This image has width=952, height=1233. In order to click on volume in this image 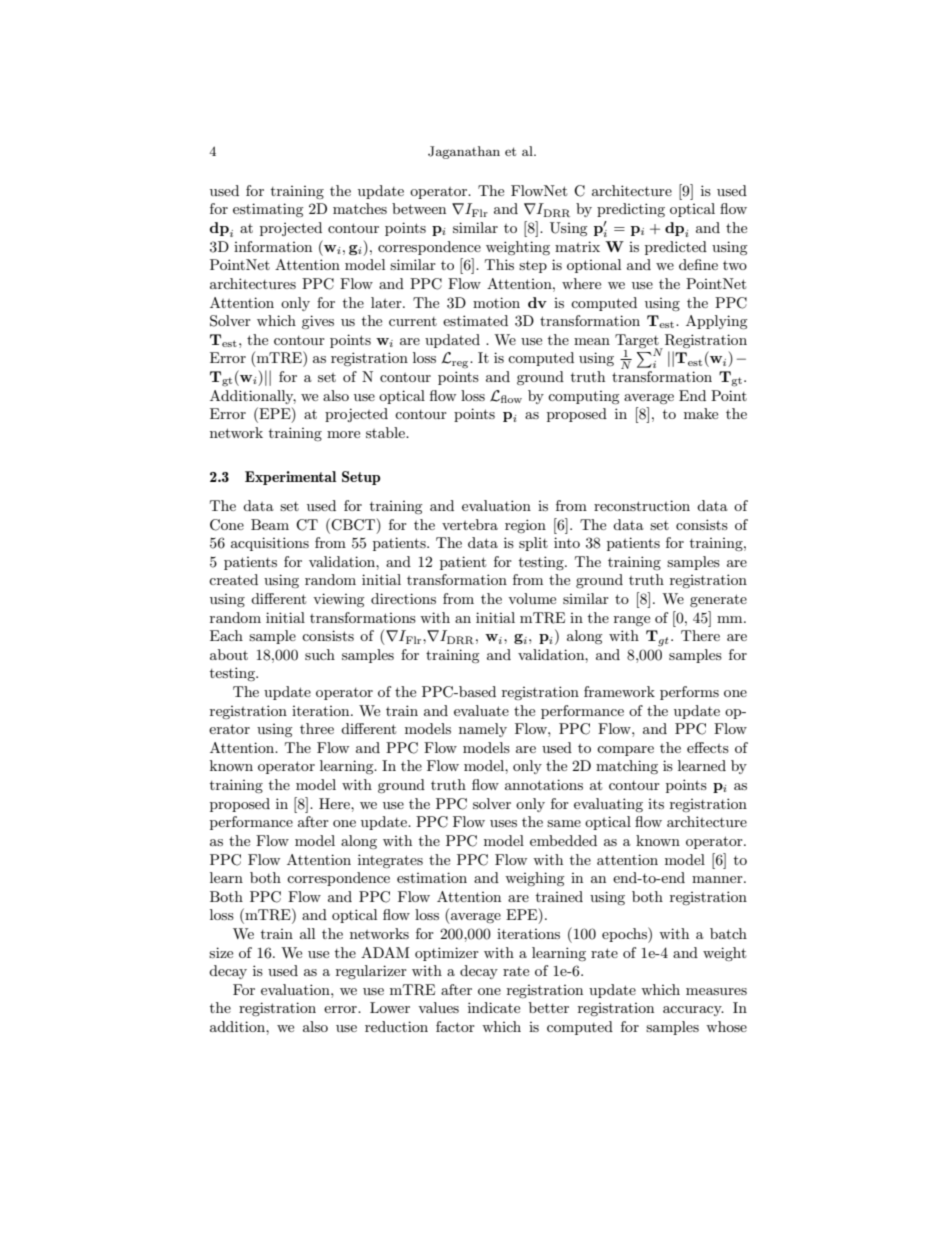, I will do `click(532, 598)`.
